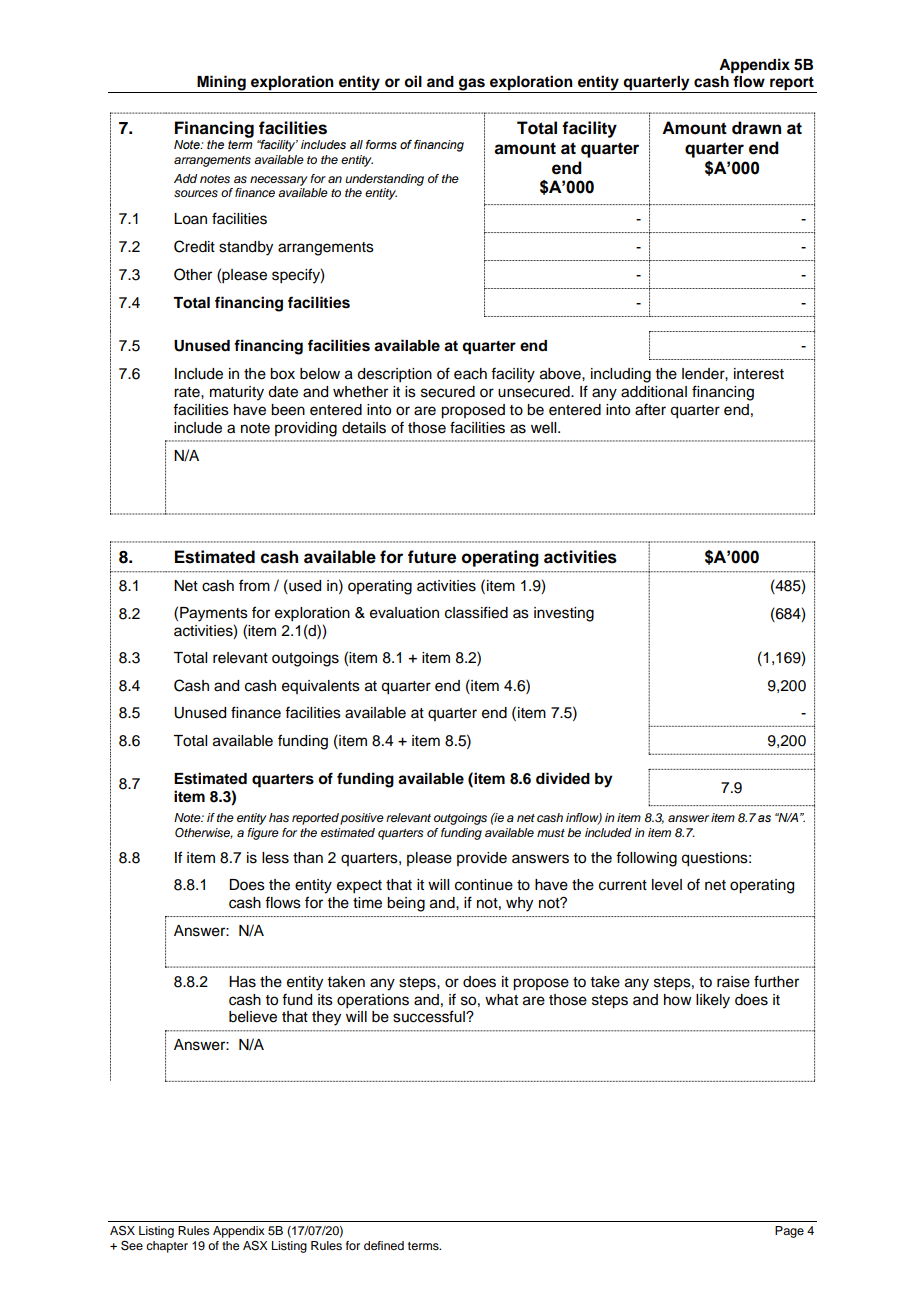 This document has height=1307, width=924. I want to click on gas, so click(472, 85).
